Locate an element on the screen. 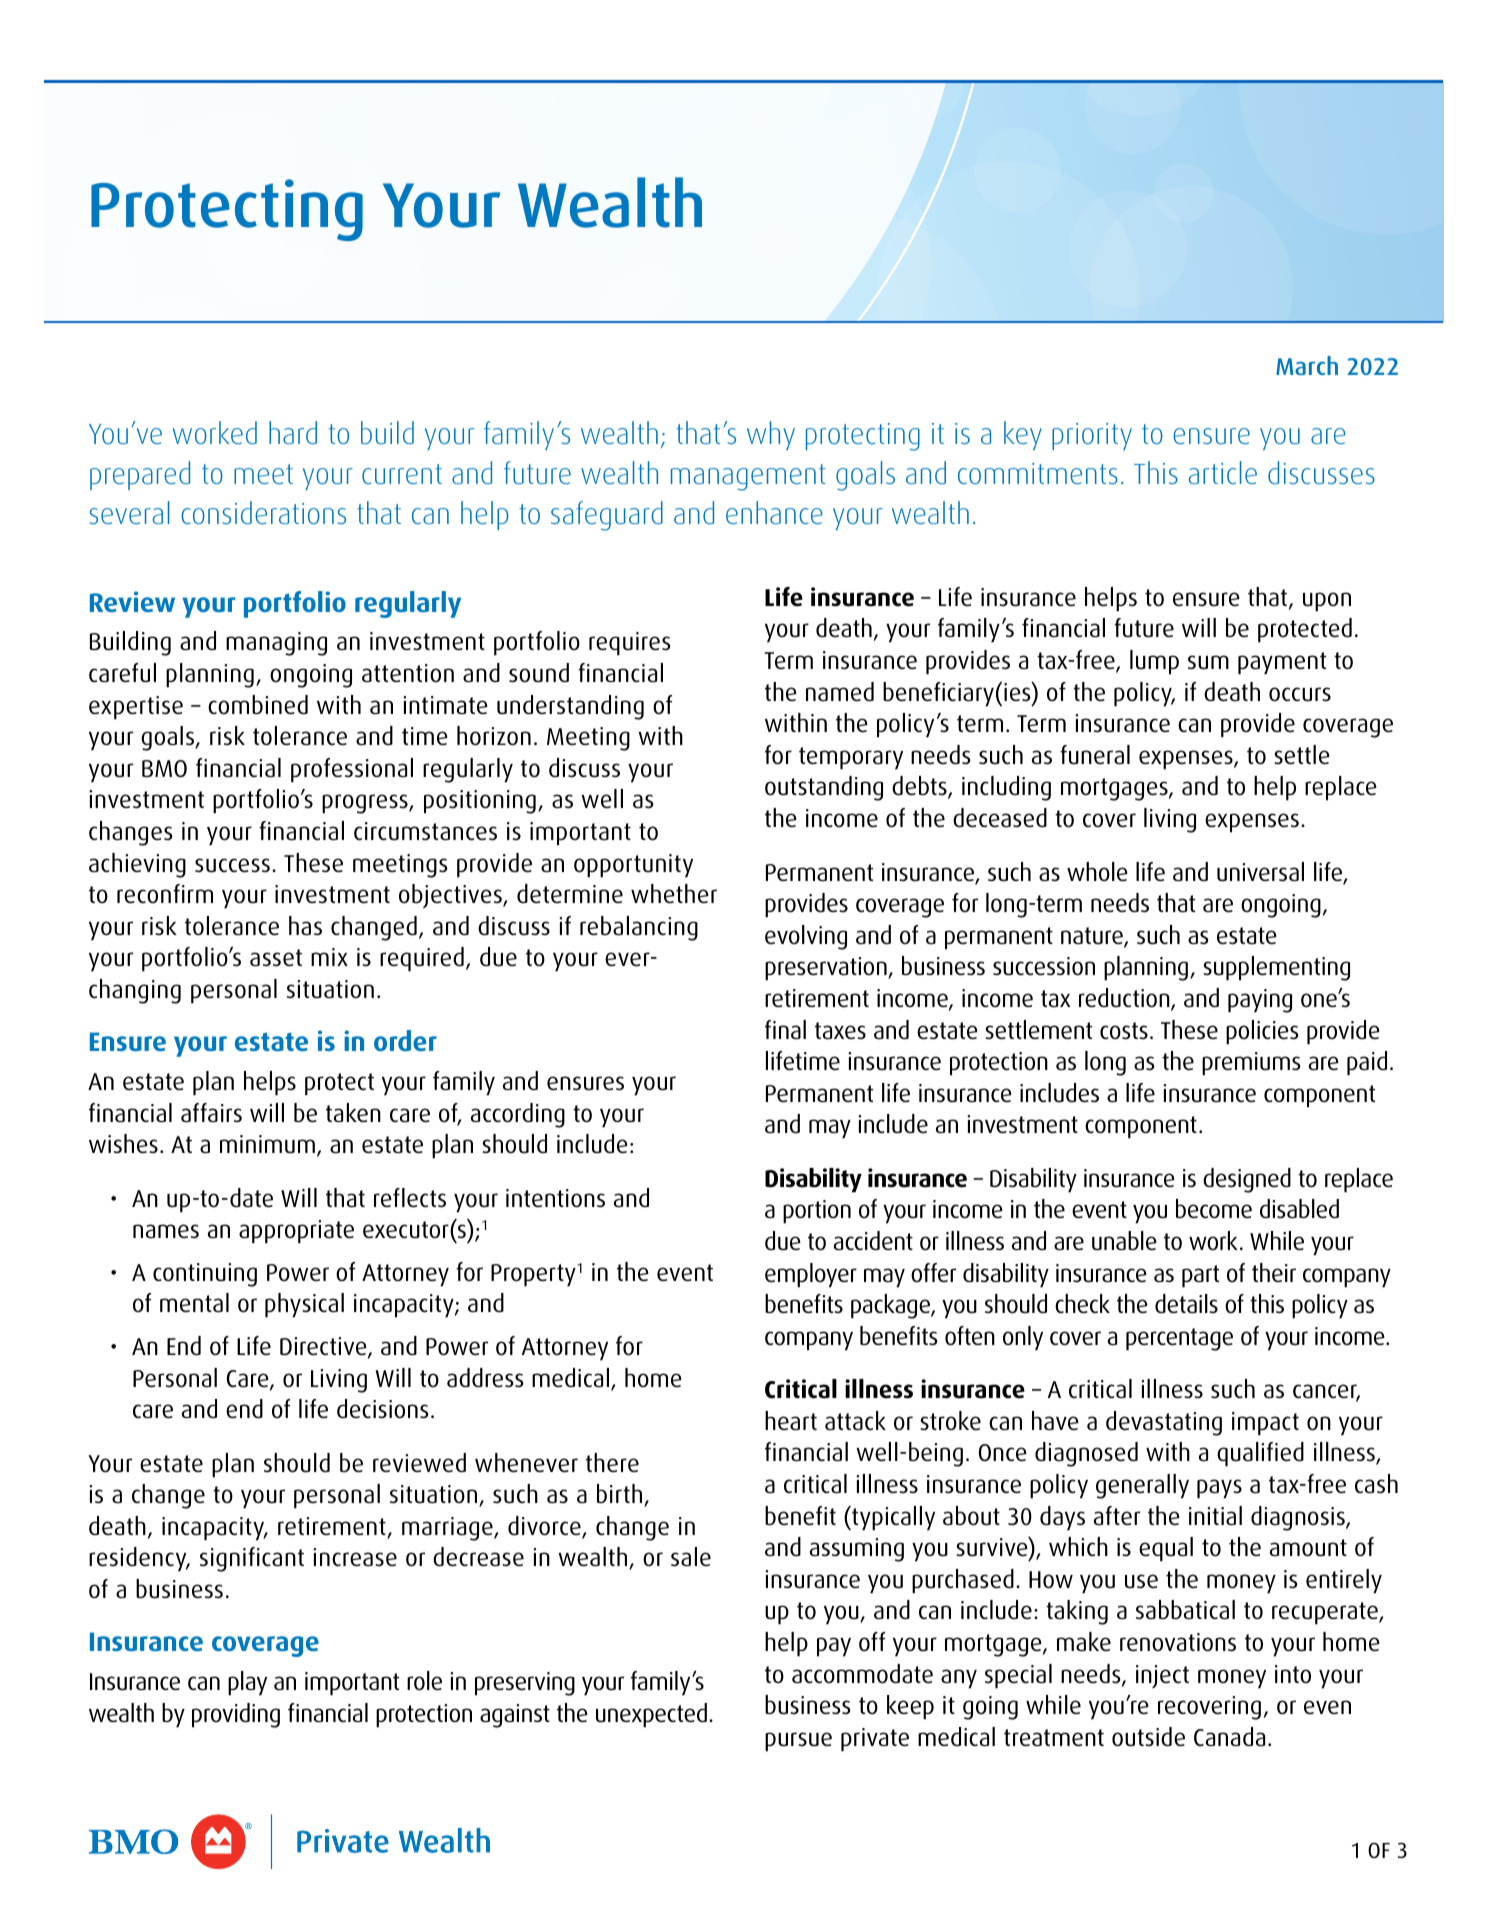 The width and height of the screenshot is (1487, 1925). why is located at coordinates (771, 435).
